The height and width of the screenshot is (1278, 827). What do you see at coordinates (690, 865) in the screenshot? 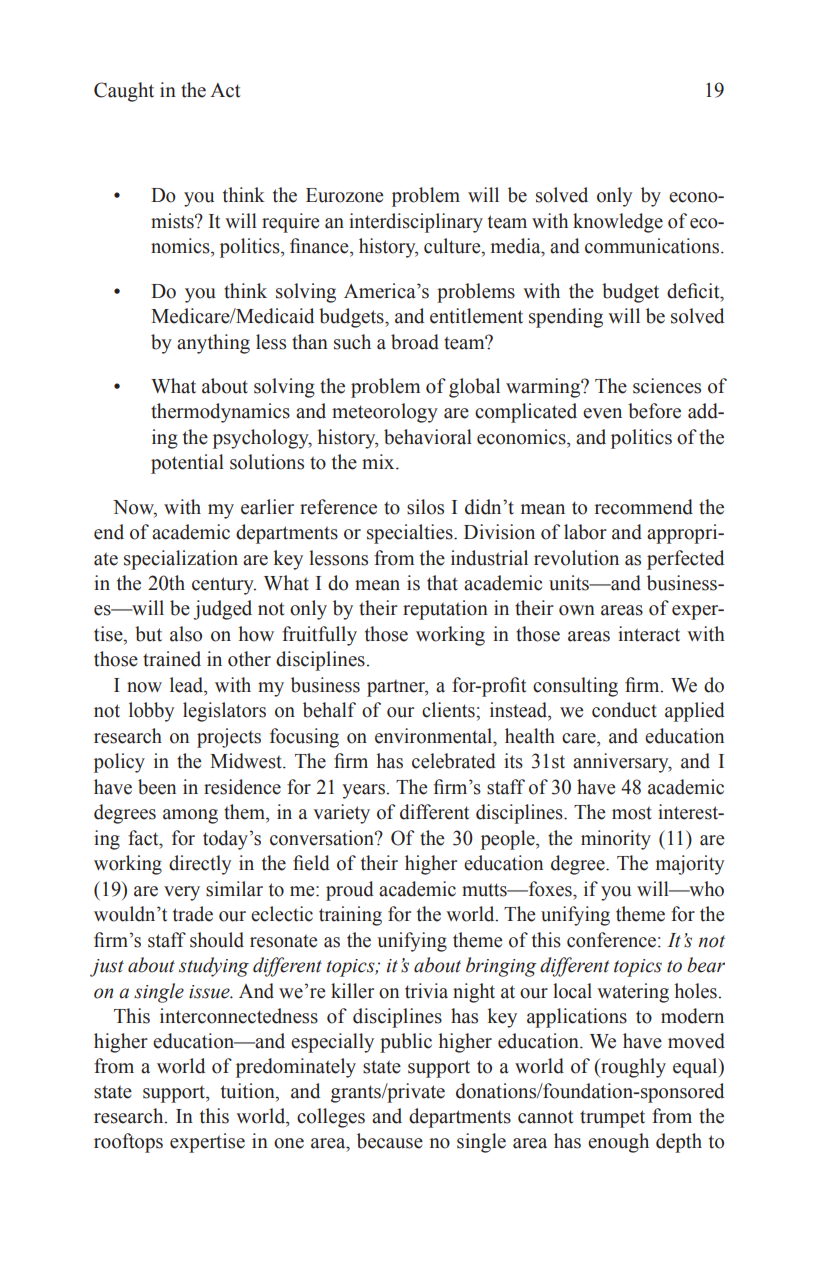
I see `majority` at bounding box center [690, 865].
